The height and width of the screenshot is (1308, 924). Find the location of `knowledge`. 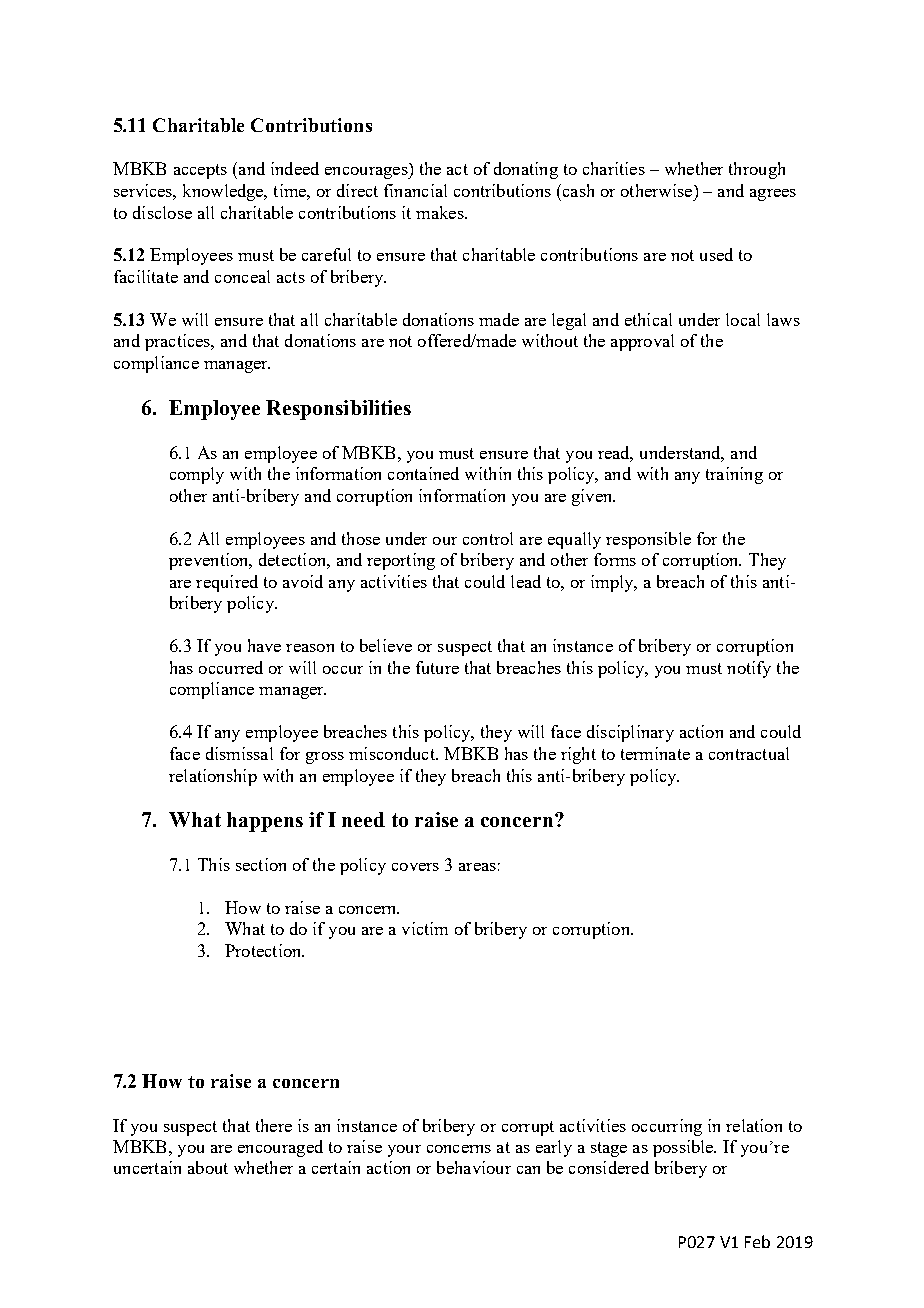

knowledge is located at coordinates (224, 192).
